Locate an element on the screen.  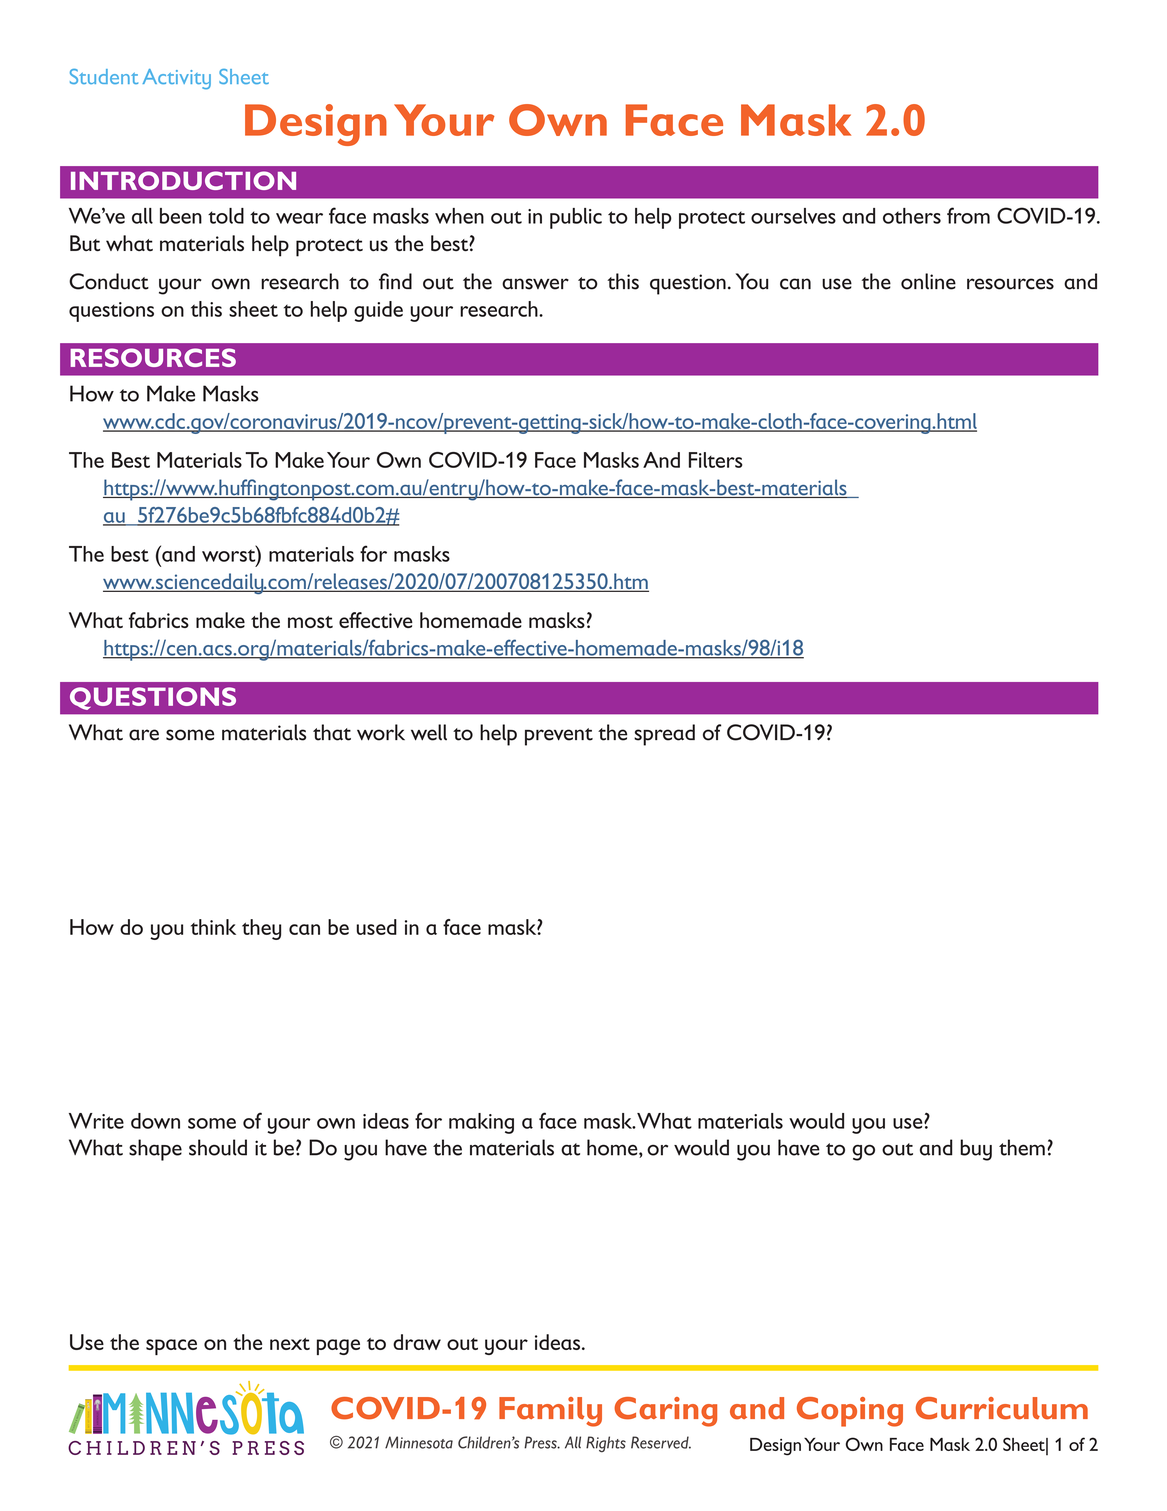
well is located at coordinates (429, 732).
